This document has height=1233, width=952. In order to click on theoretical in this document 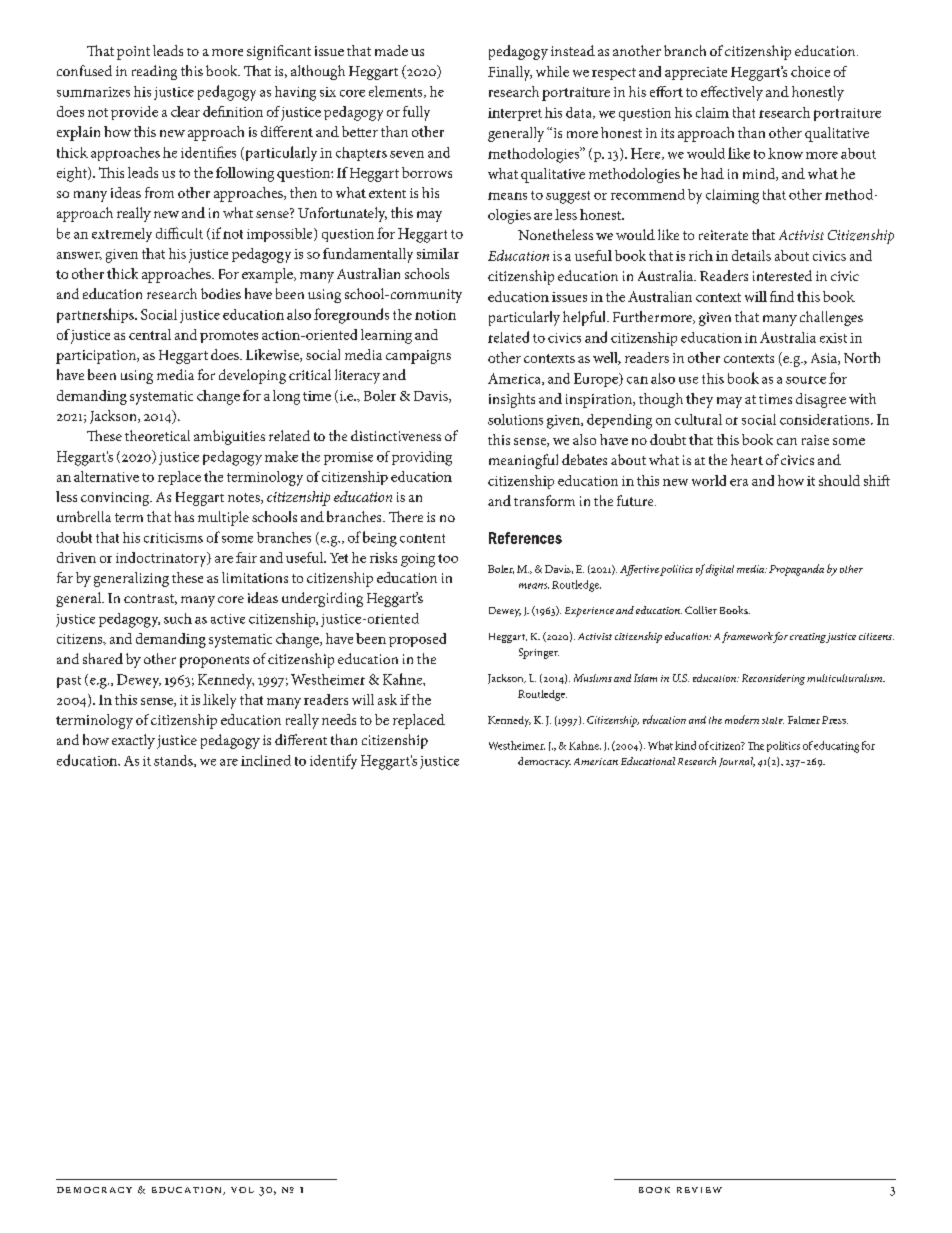, I will do `click(157, 435)`.
